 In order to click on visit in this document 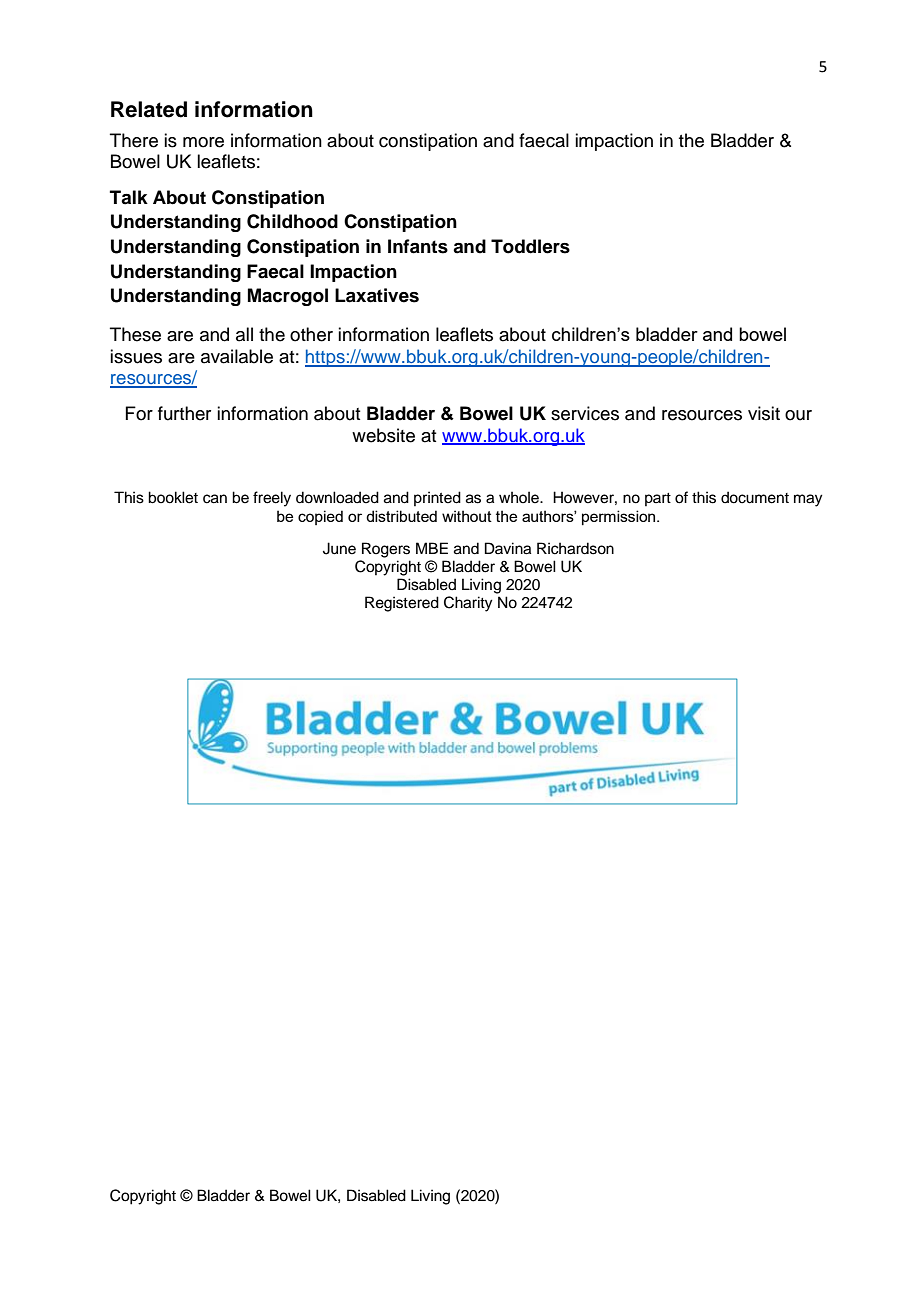, I will do `click(764, 413)`.
